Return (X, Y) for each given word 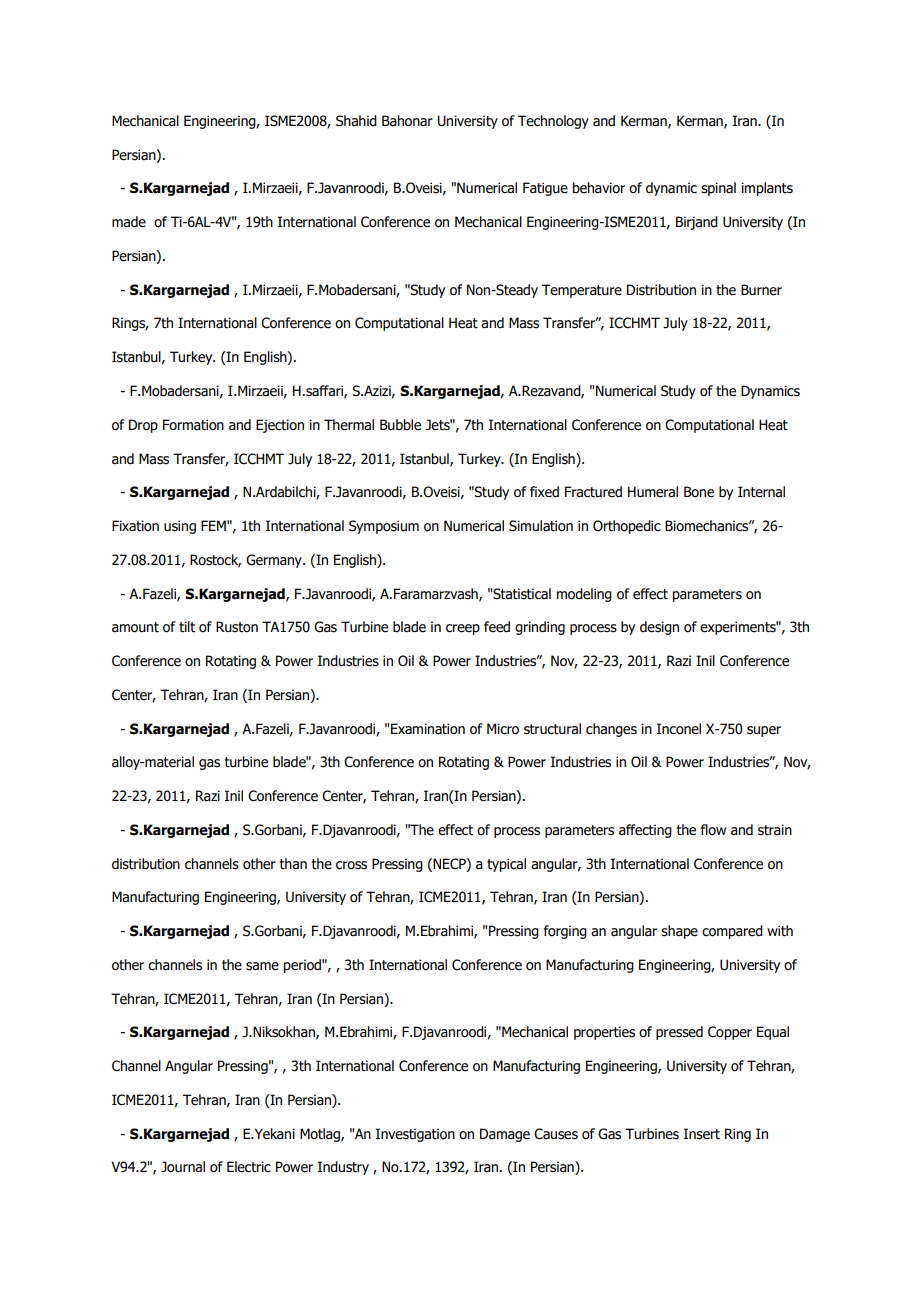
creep (463, 629)
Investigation (415, 1135)
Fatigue (545, 189)
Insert (702, 1134)
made (129, 222)
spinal (718, 189)
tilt (187, 627)
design (659, 628)
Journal (183, 1167)
